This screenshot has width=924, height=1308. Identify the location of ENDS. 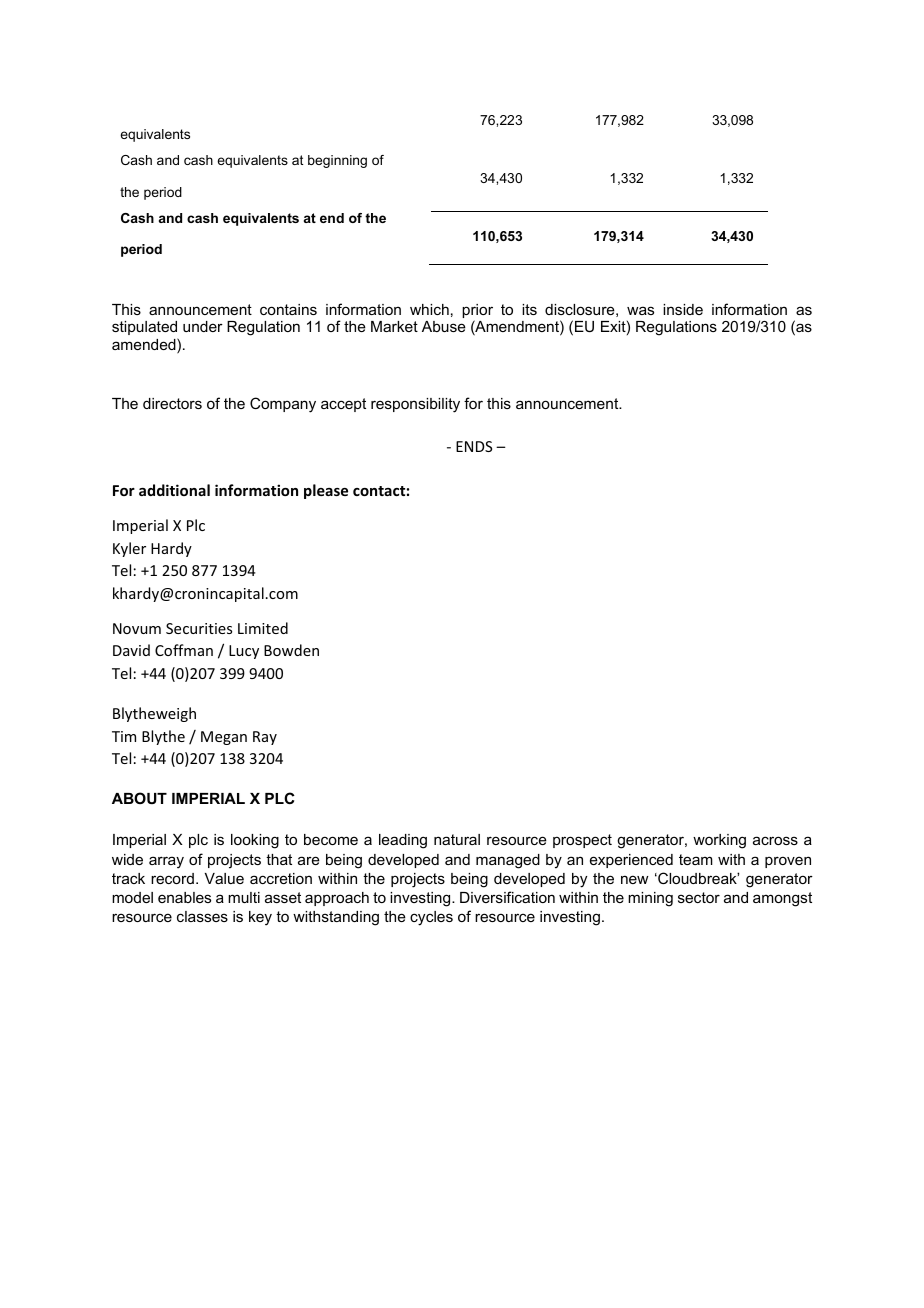
(474, 446).
